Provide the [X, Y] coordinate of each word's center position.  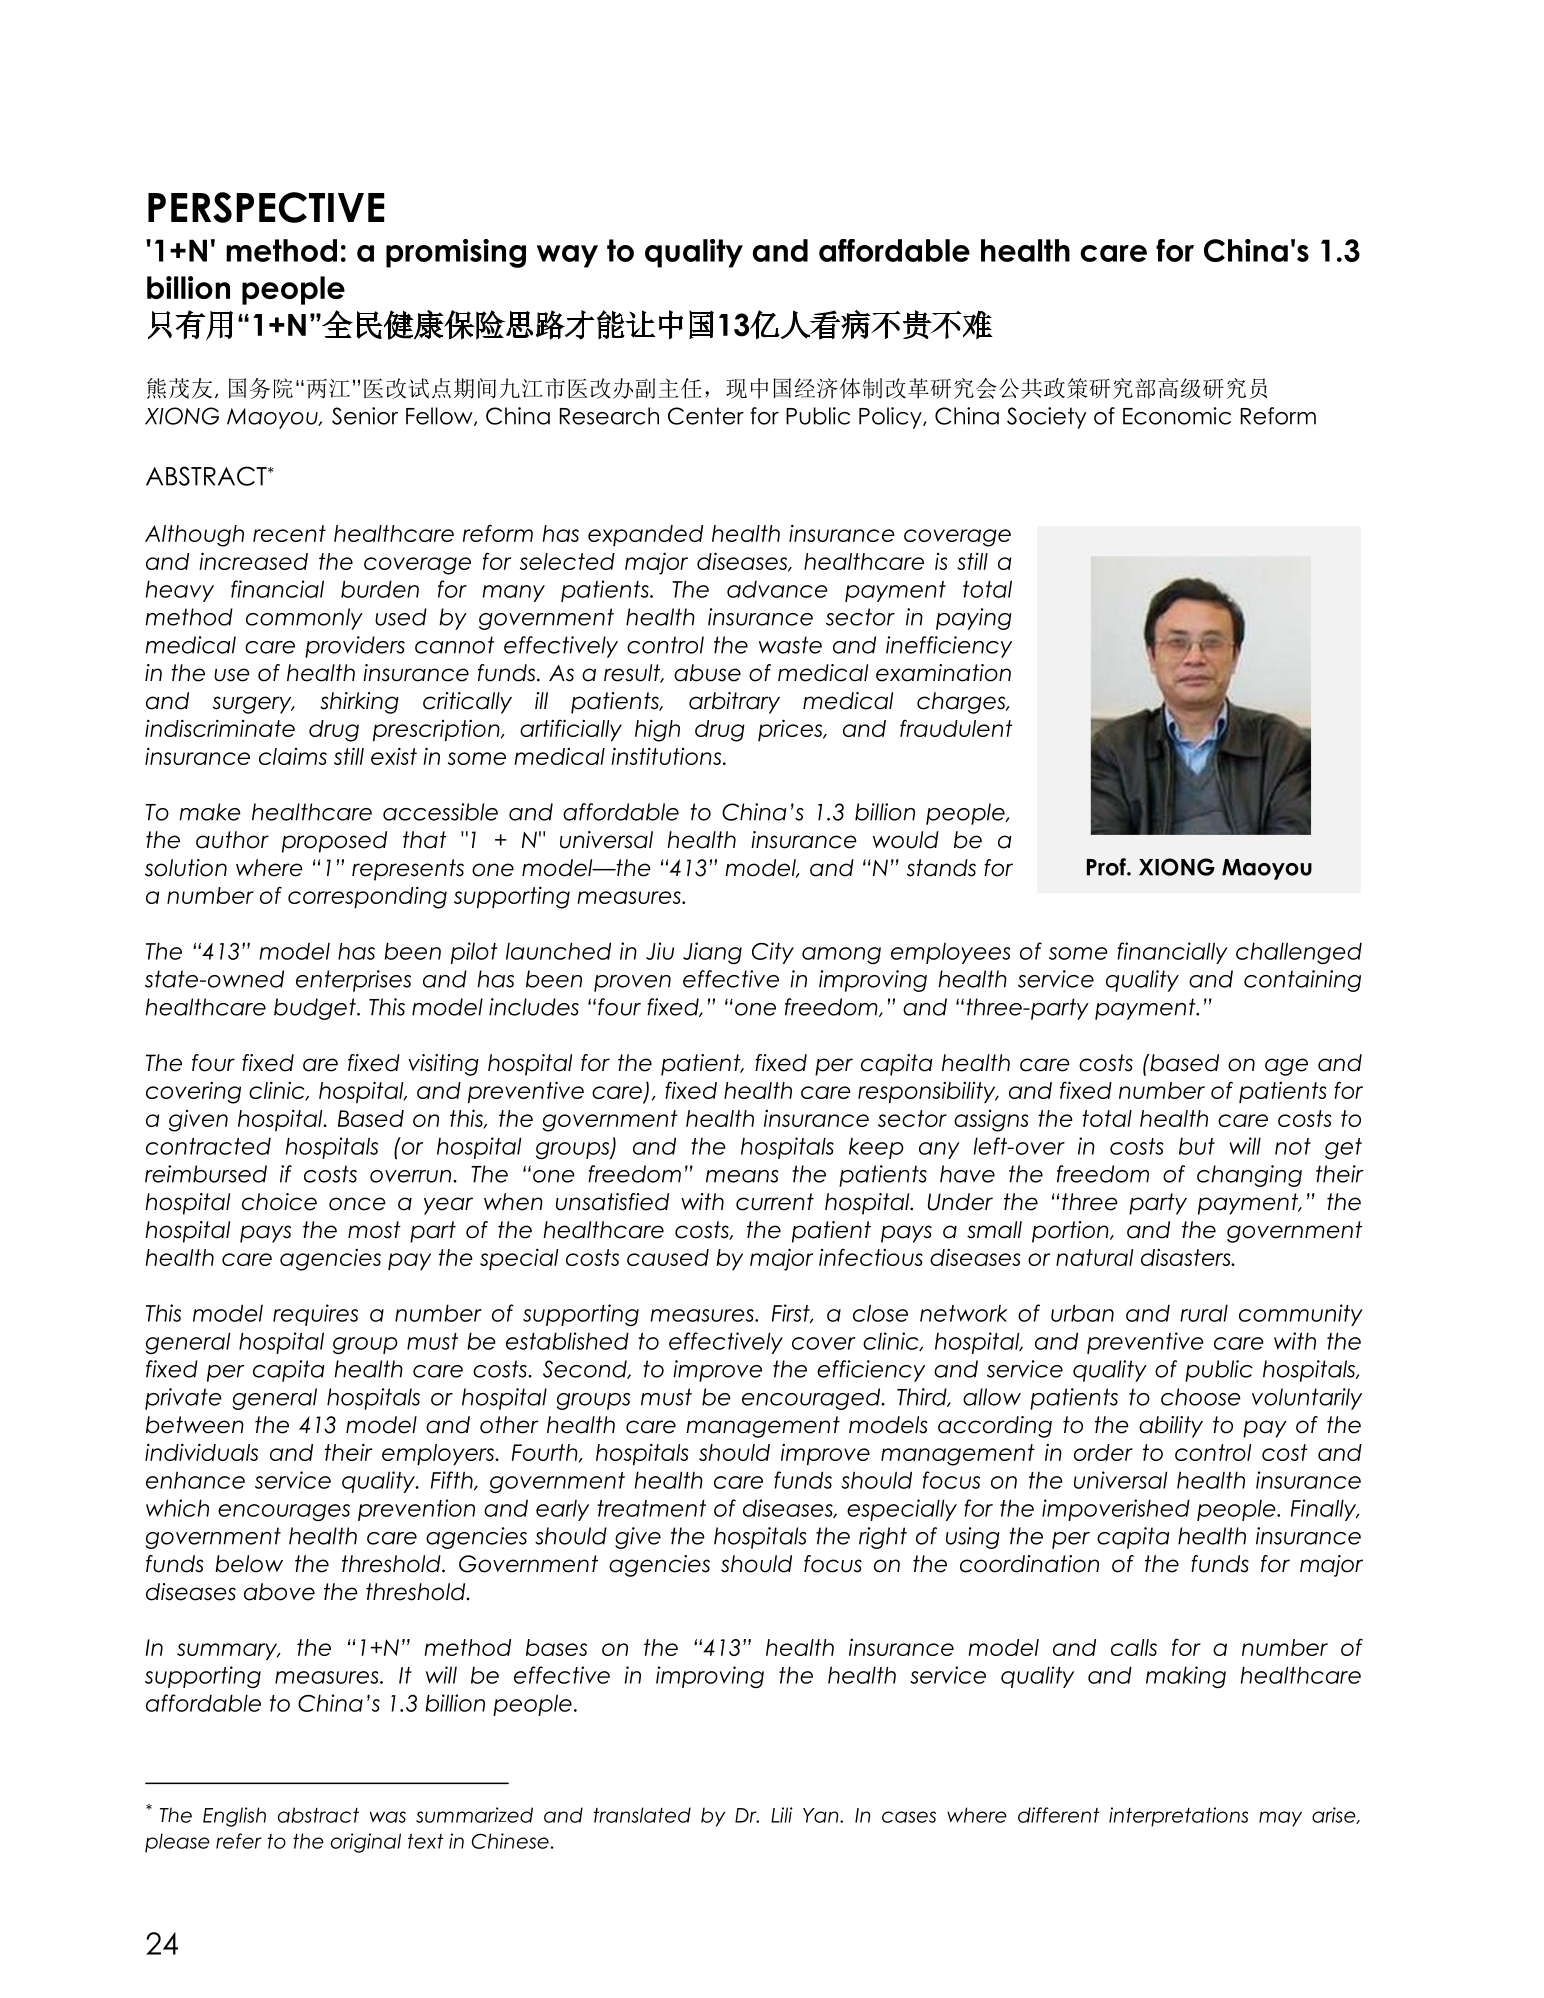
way [567, 256]
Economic [1177, 416]
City [773, 953]
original [366, 1843]
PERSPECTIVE [266, 207]
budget [316, 1009]
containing [1302, 981]
